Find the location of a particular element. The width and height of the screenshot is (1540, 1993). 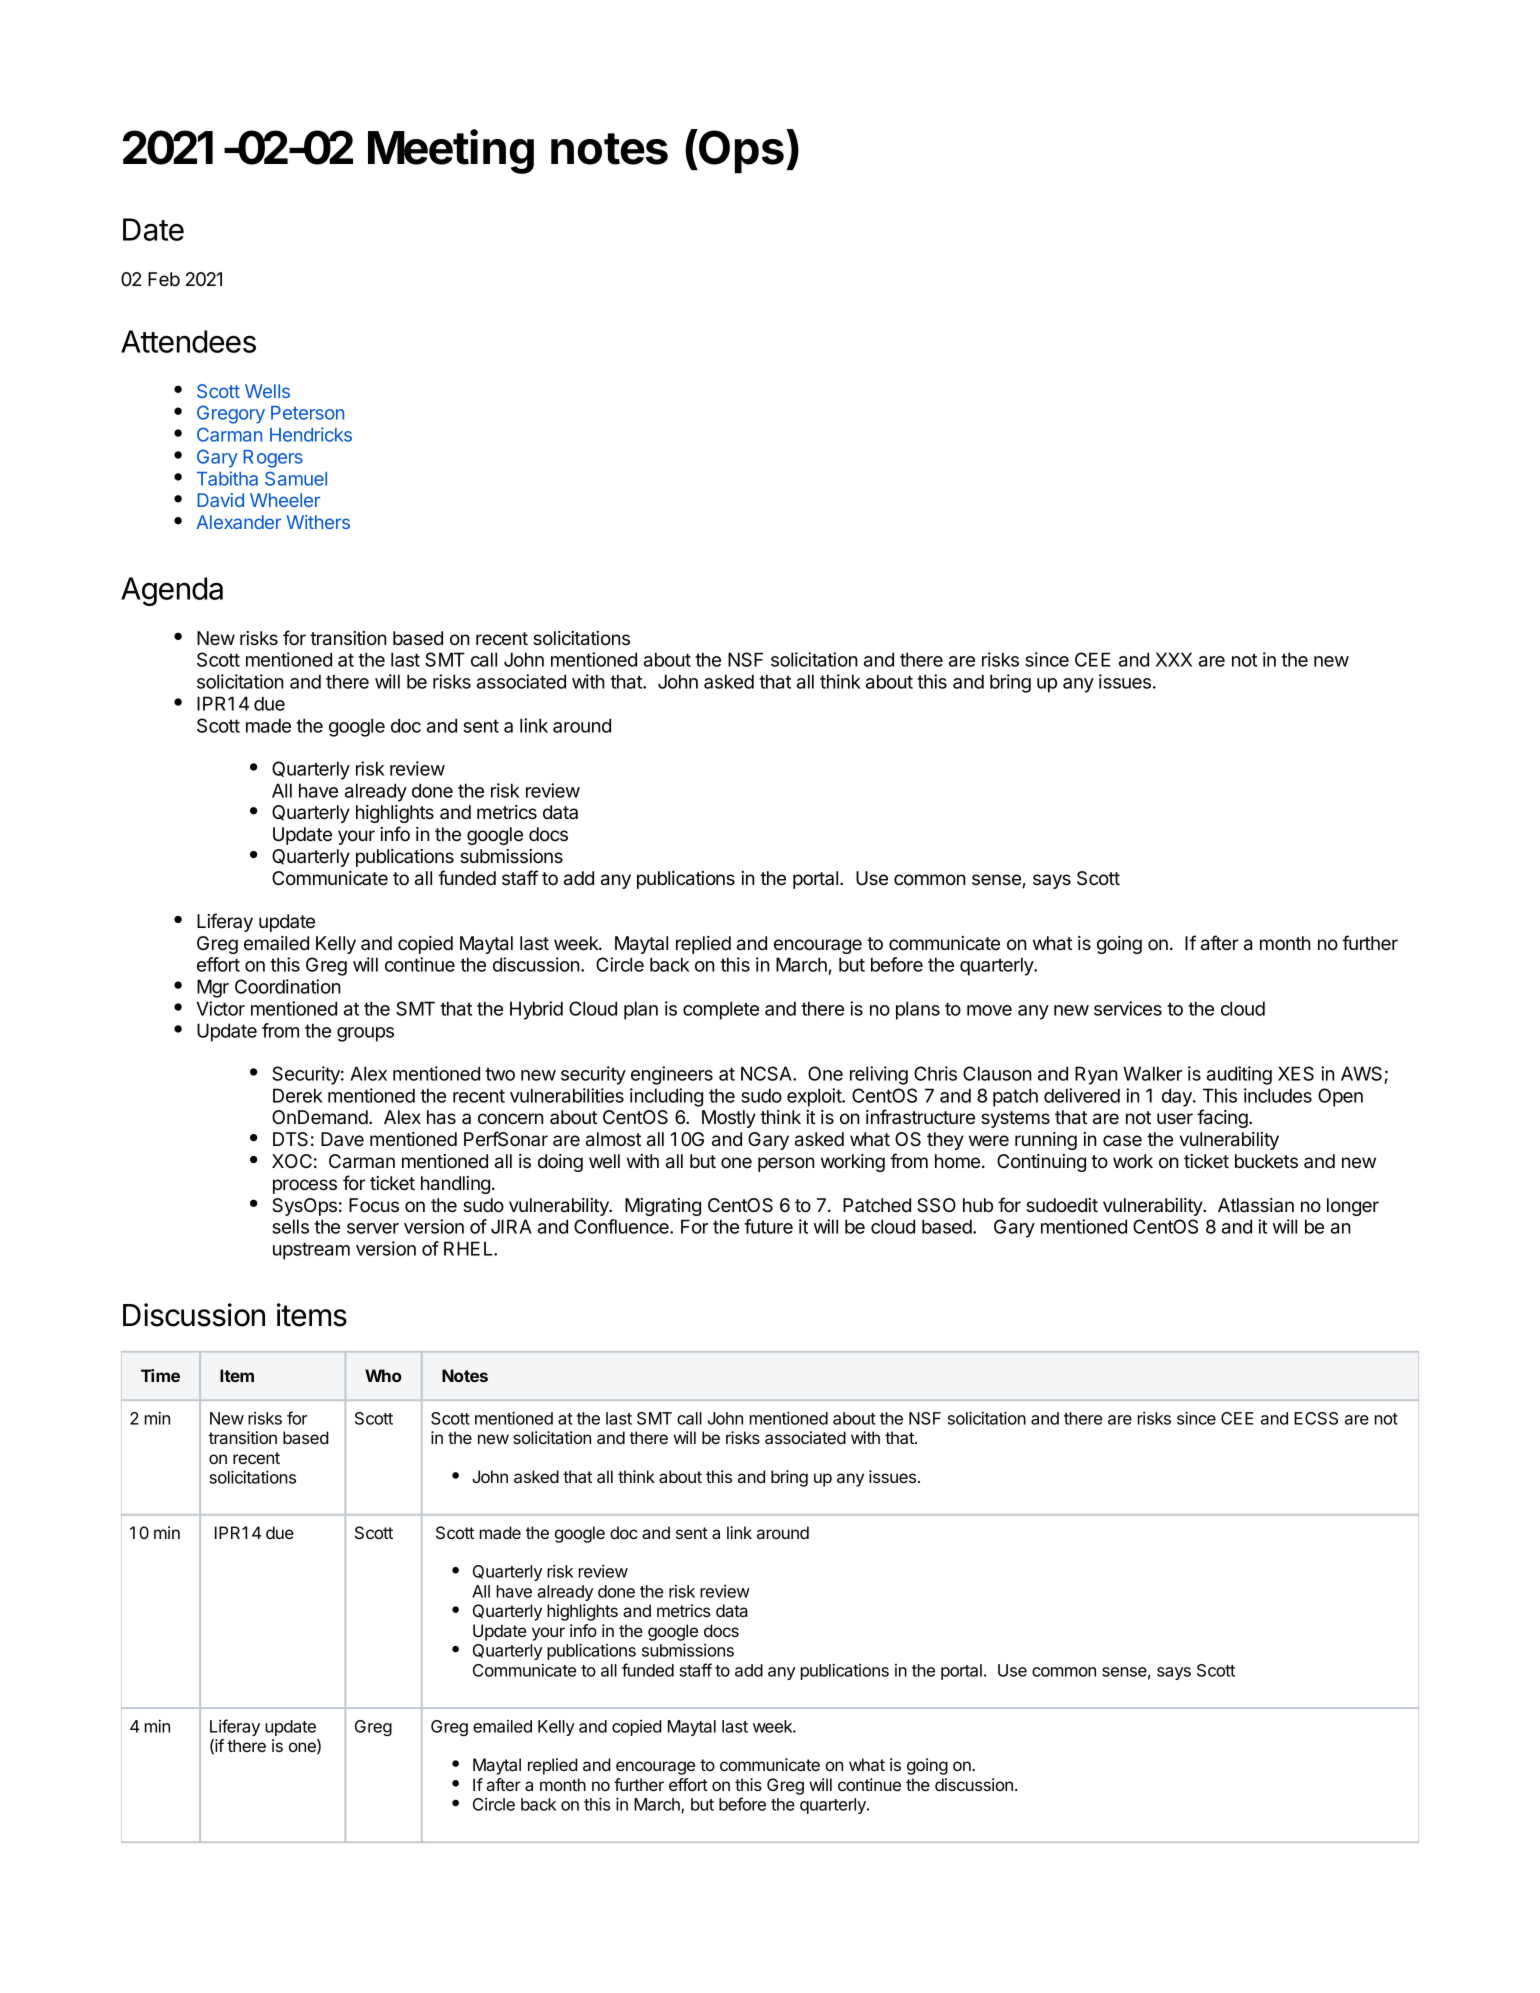

Meeting is located at coordinates (451, 151).
